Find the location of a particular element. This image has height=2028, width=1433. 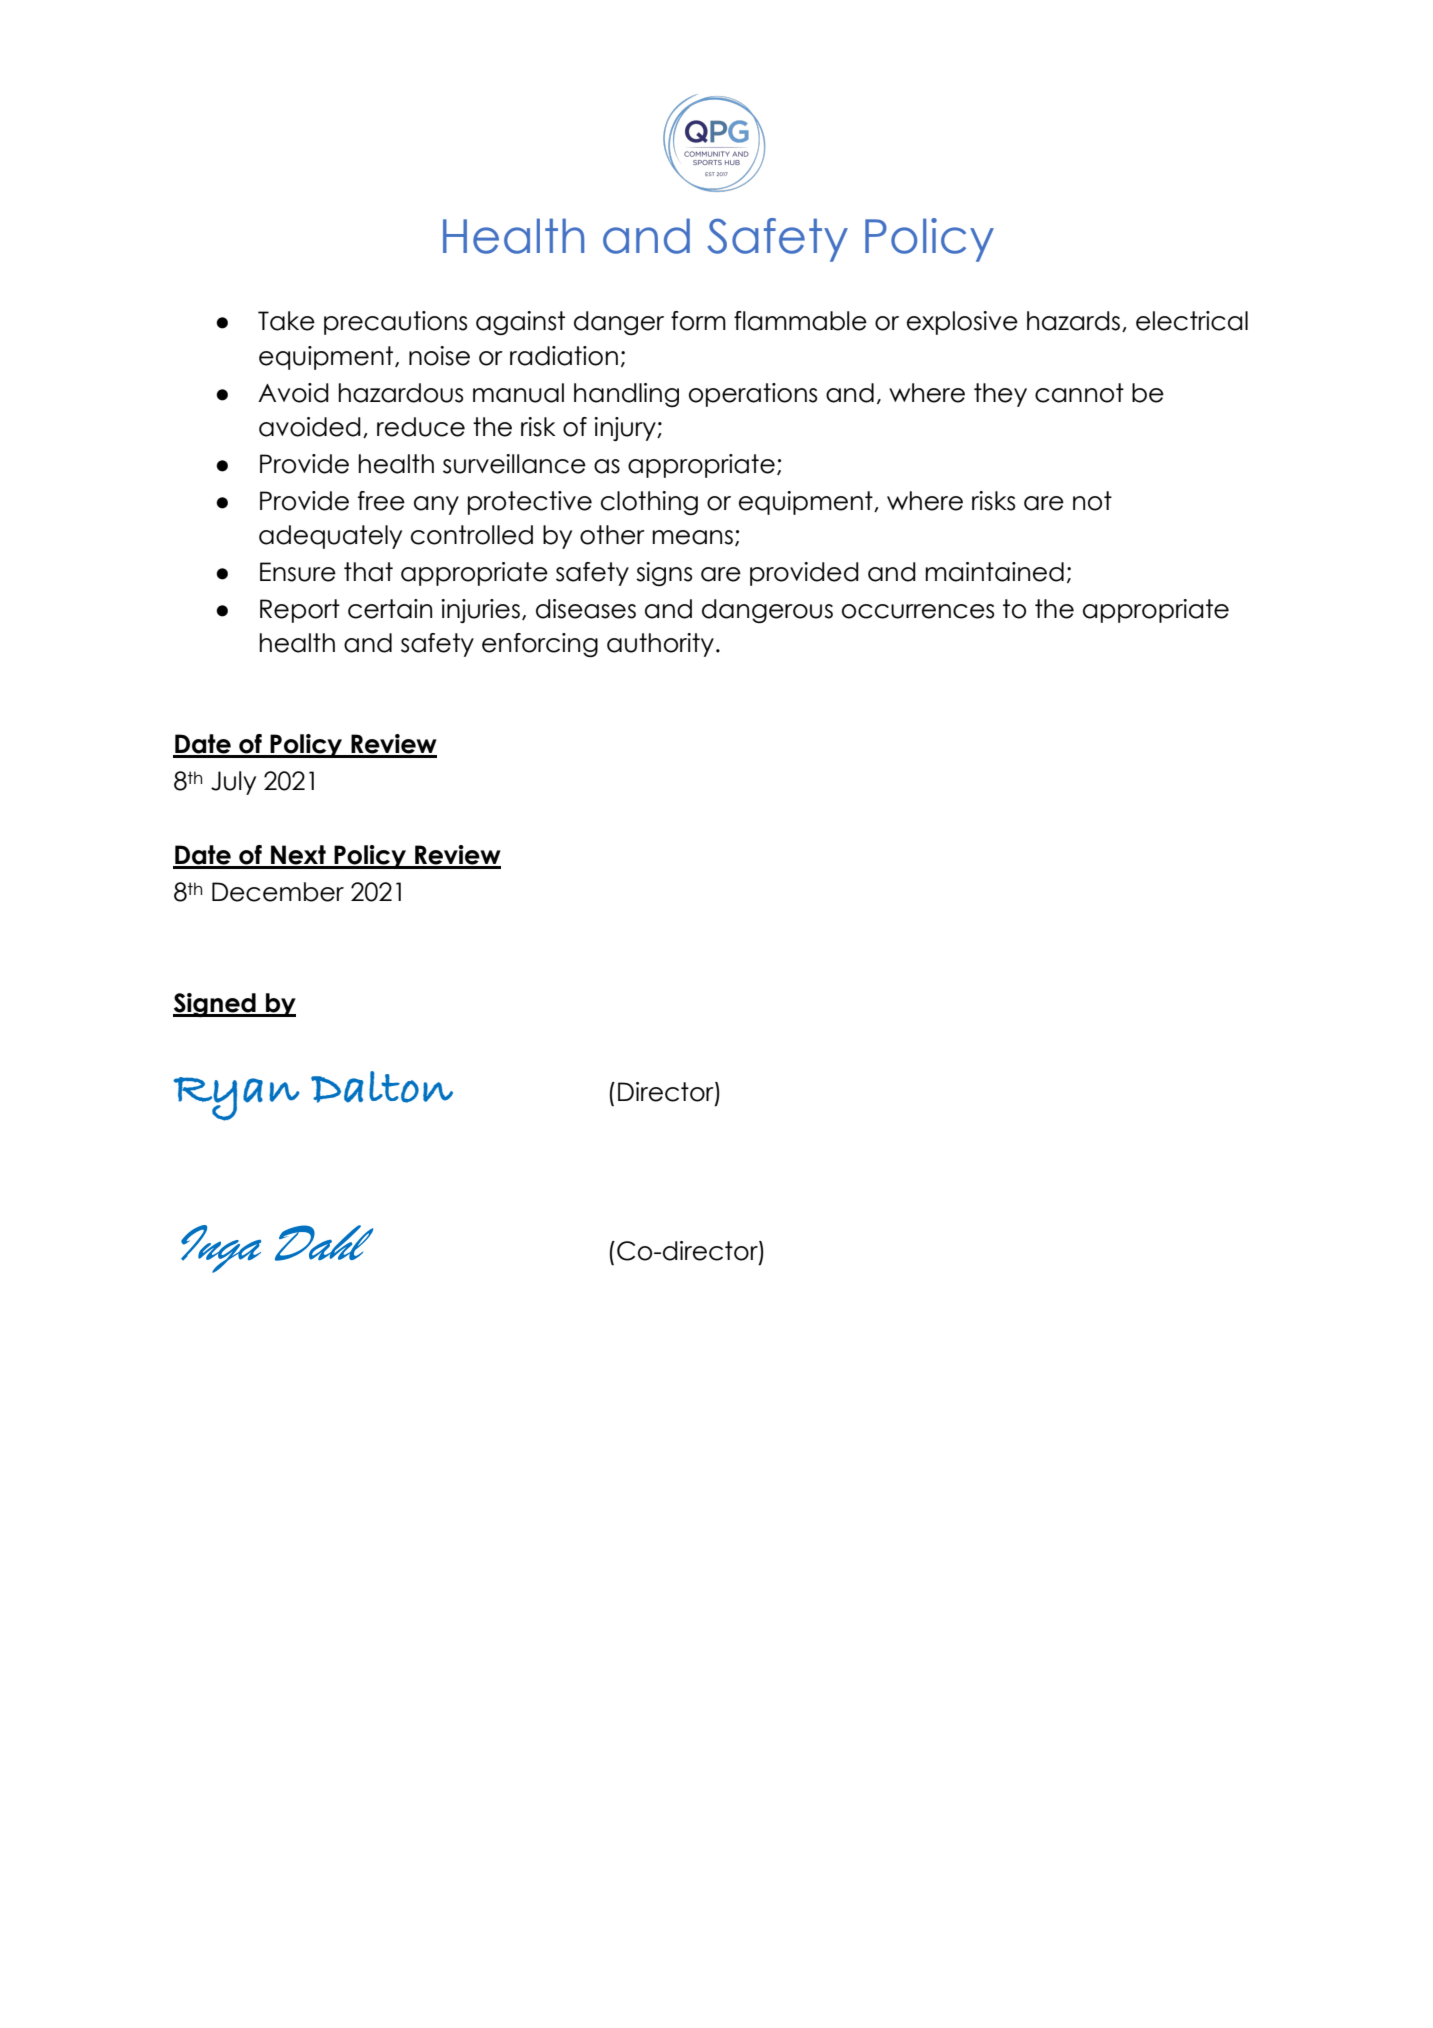

Take is located at coordinates (286, 321).
